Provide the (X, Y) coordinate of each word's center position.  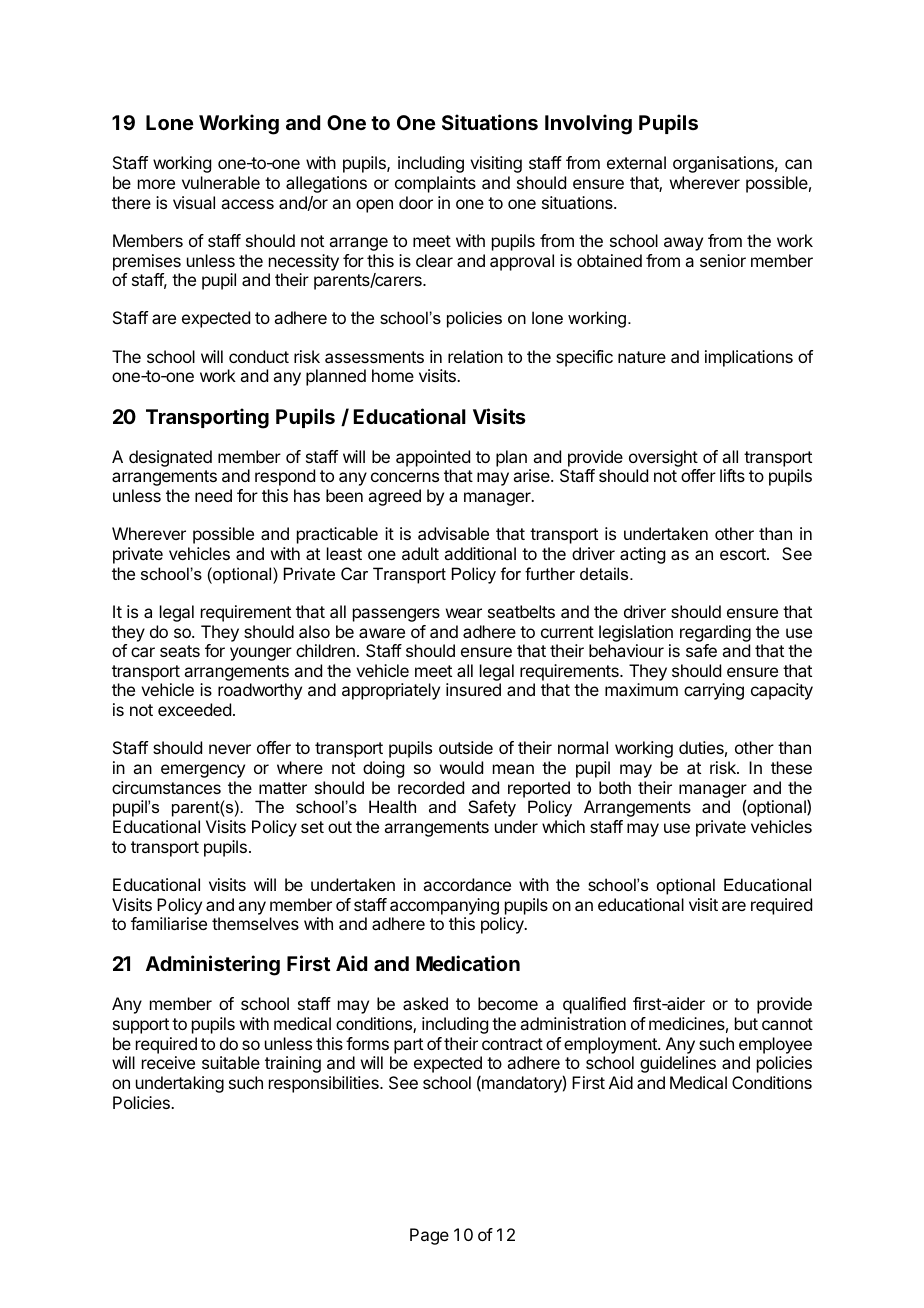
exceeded (194, 709)
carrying (714, 691)
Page (429, 1236)
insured (473, 689)
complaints (435, 184)
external (636, 162)
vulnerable (221, 182)
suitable (231, 1062)
